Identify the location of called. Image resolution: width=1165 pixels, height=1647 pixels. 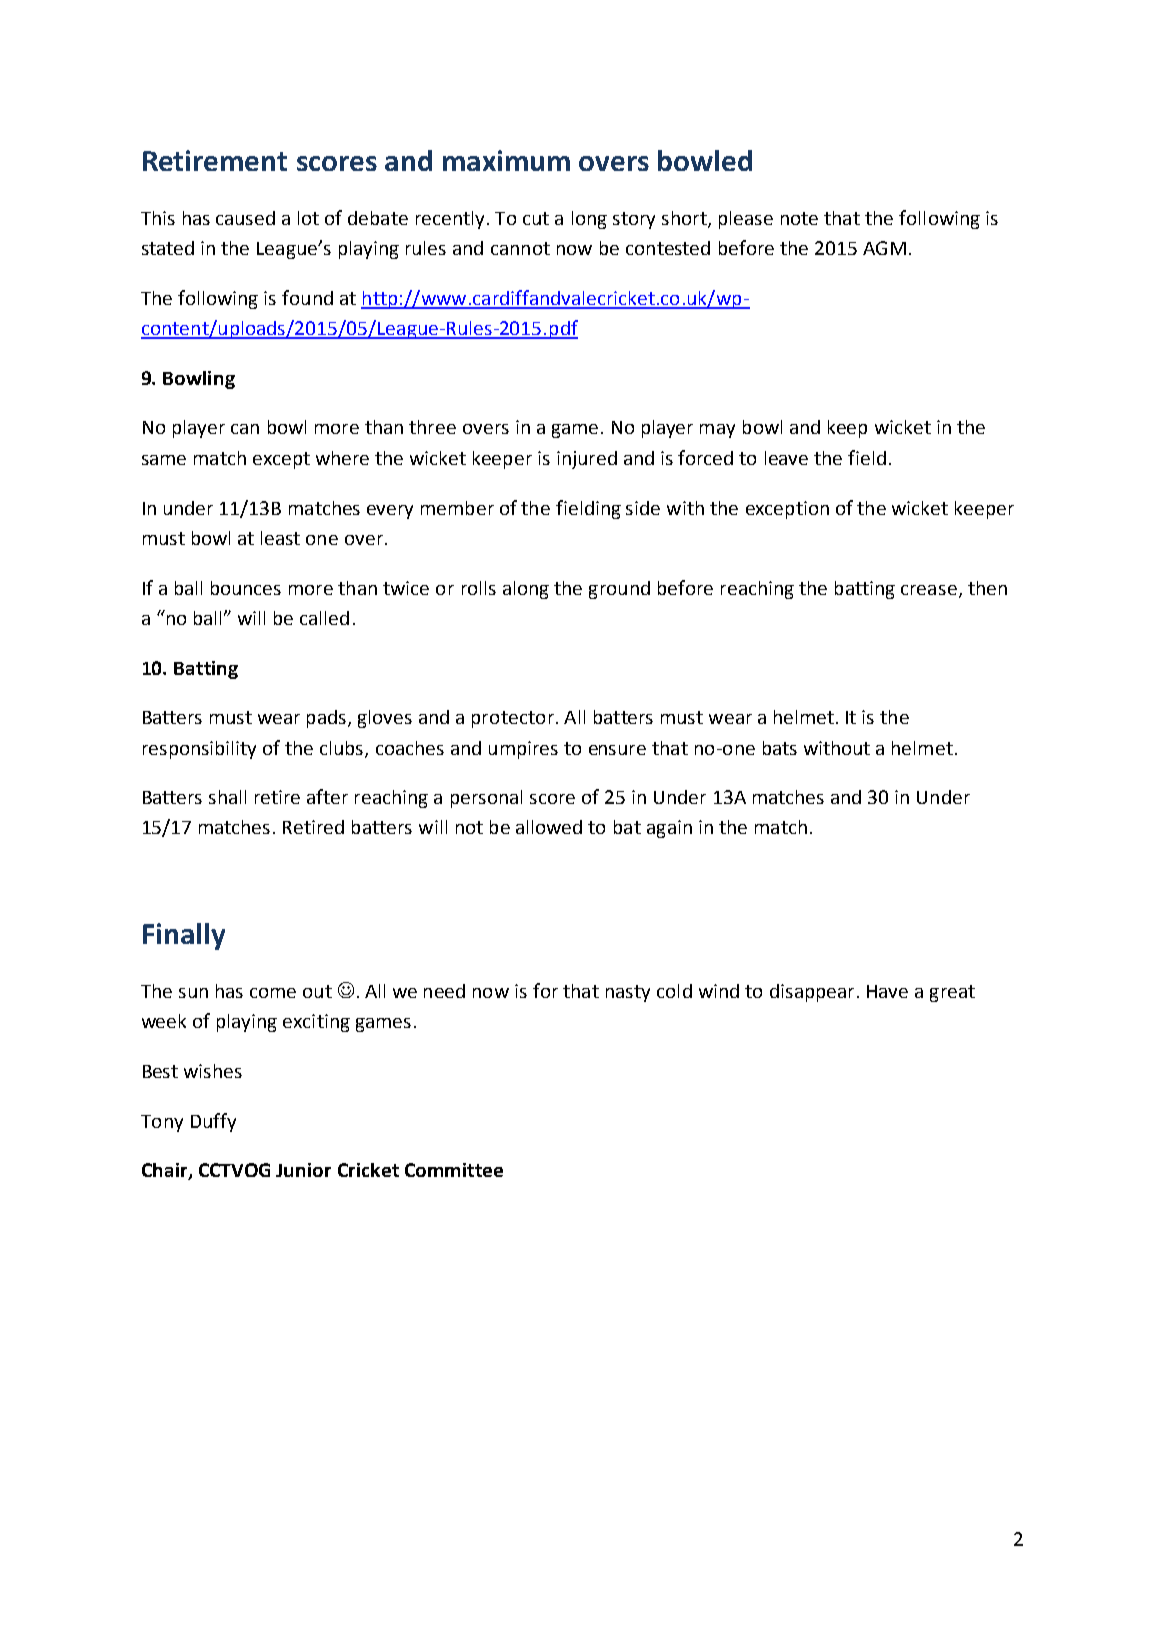
(324, 618).
